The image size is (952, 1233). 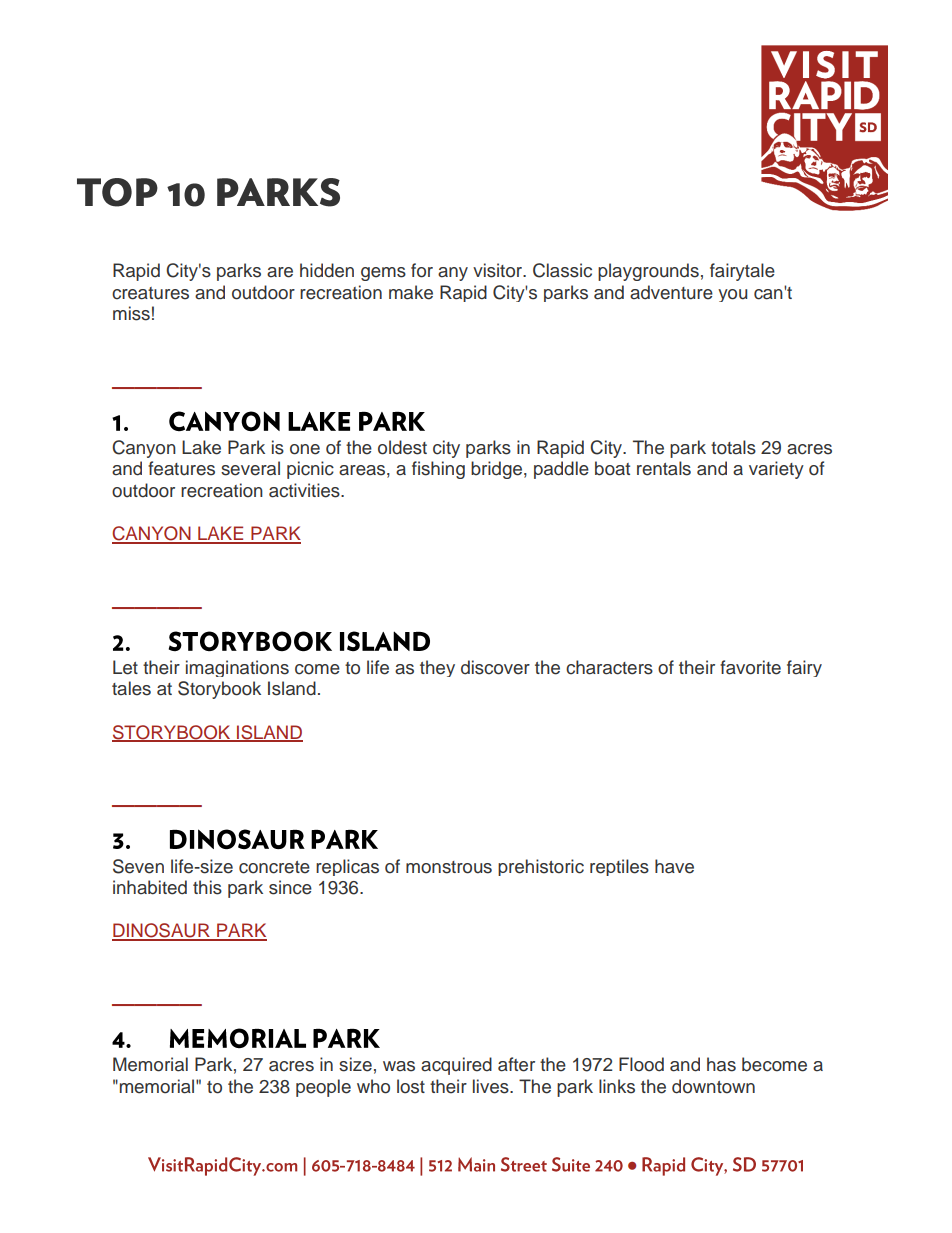 I want to click on acquired, so click(x=456, y=1066).
